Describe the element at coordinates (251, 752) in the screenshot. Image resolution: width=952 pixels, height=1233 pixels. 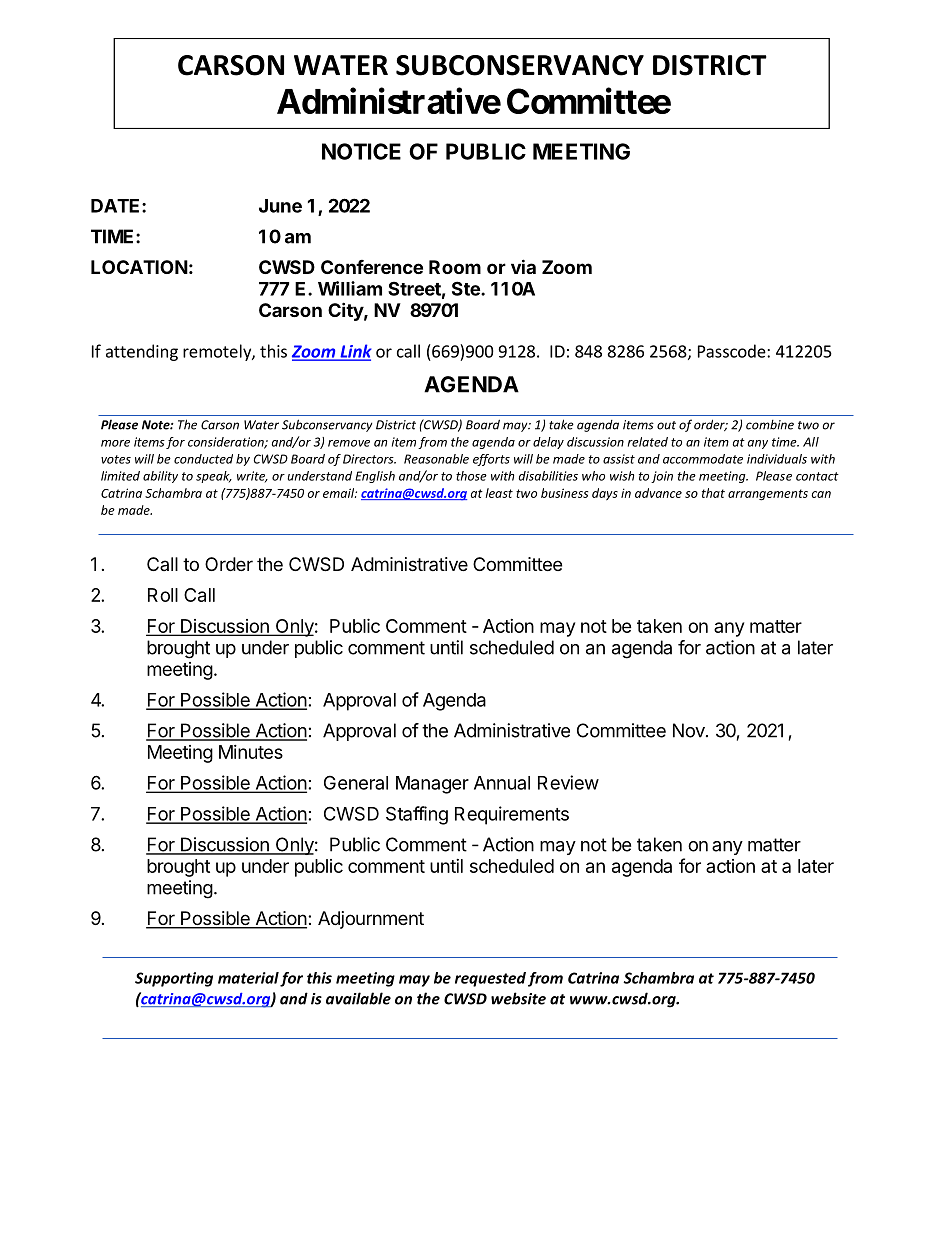
I see `Minutes` at that location.
